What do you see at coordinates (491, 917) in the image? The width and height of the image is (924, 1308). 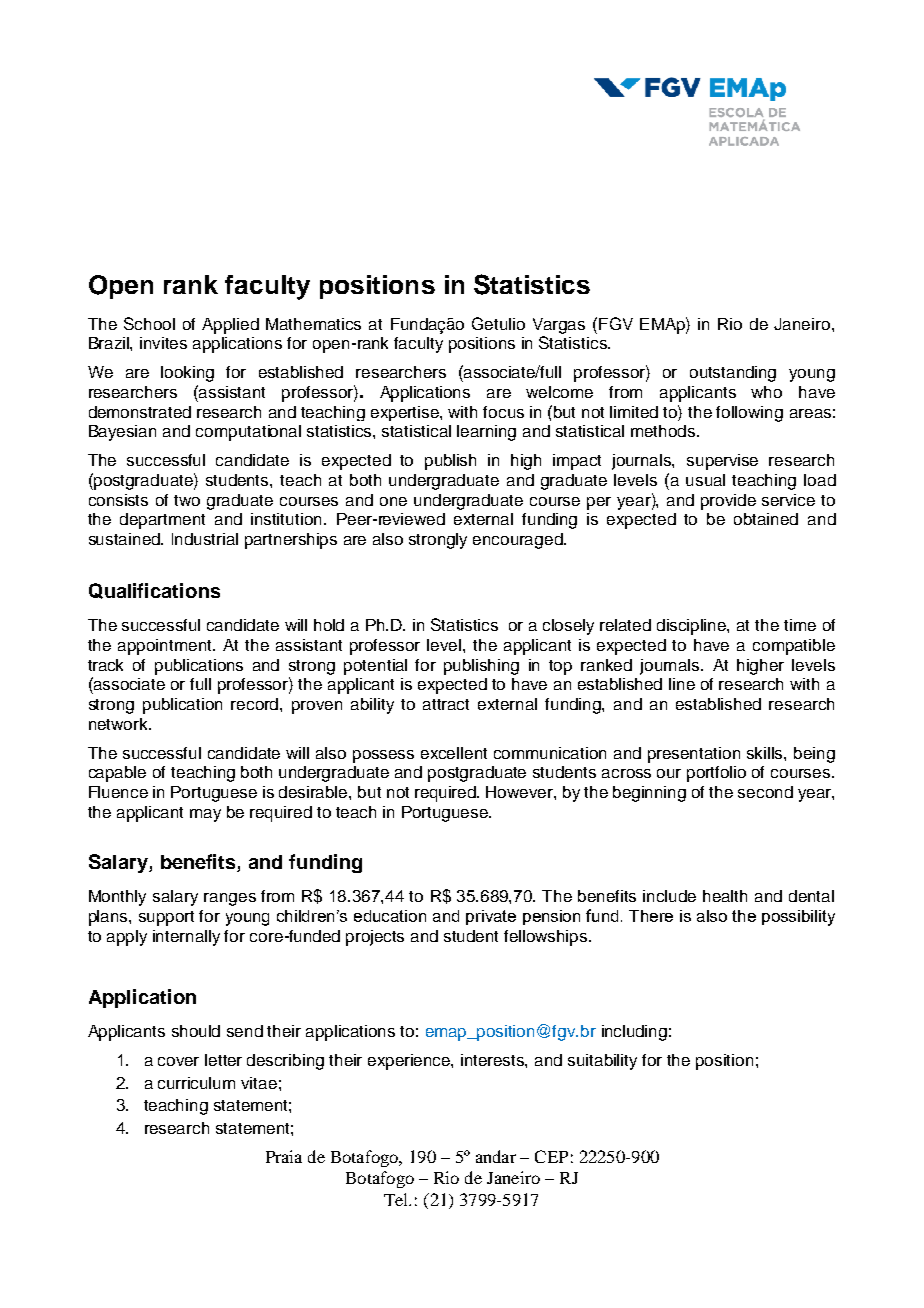 I see `private` at bounding box center [491, 917].
